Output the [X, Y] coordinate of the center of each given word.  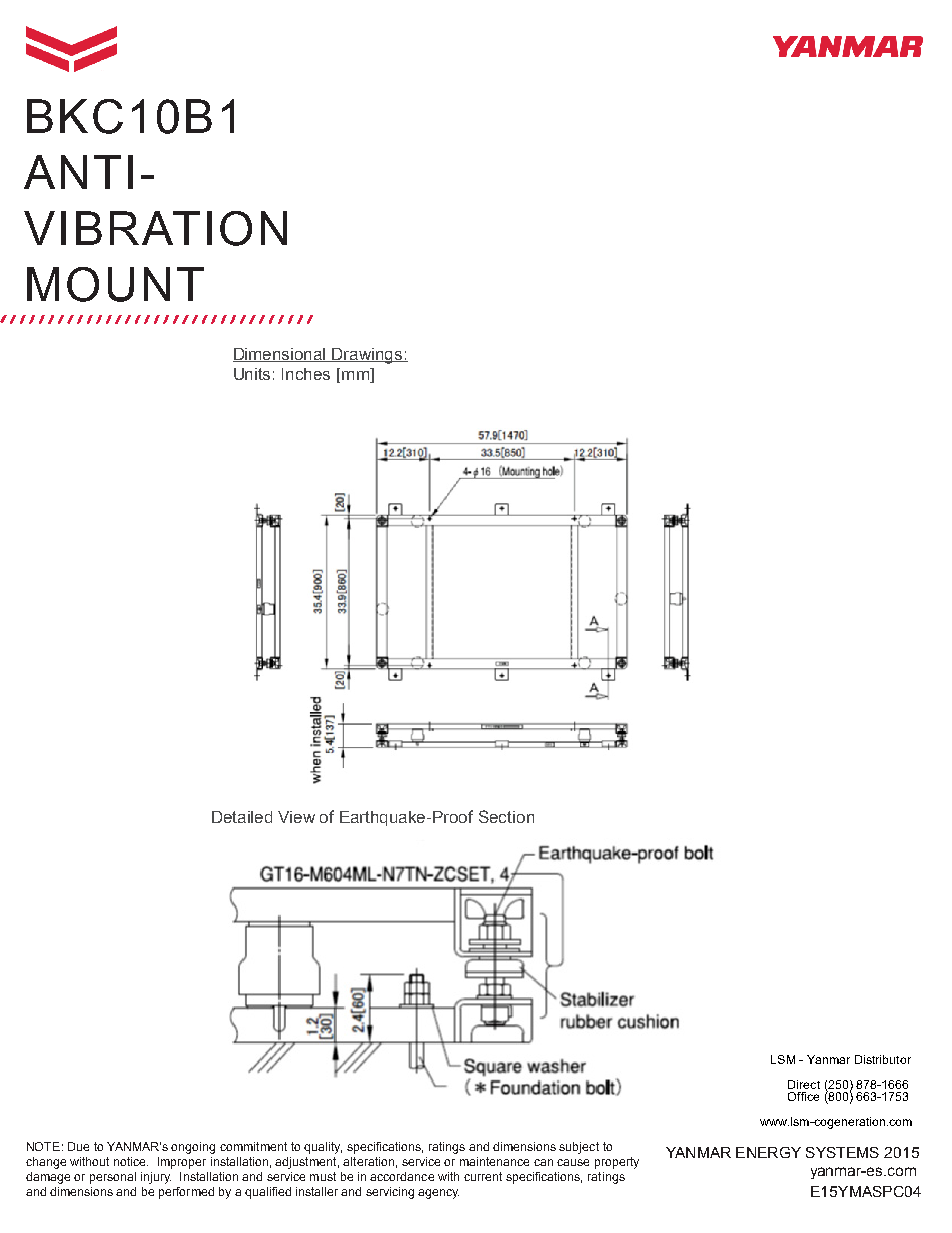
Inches [306, 374]
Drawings [368, 356]
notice [131, 1161]
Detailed [242, 817]
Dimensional [280, 355]
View [296, 817]
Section [506, 816]
